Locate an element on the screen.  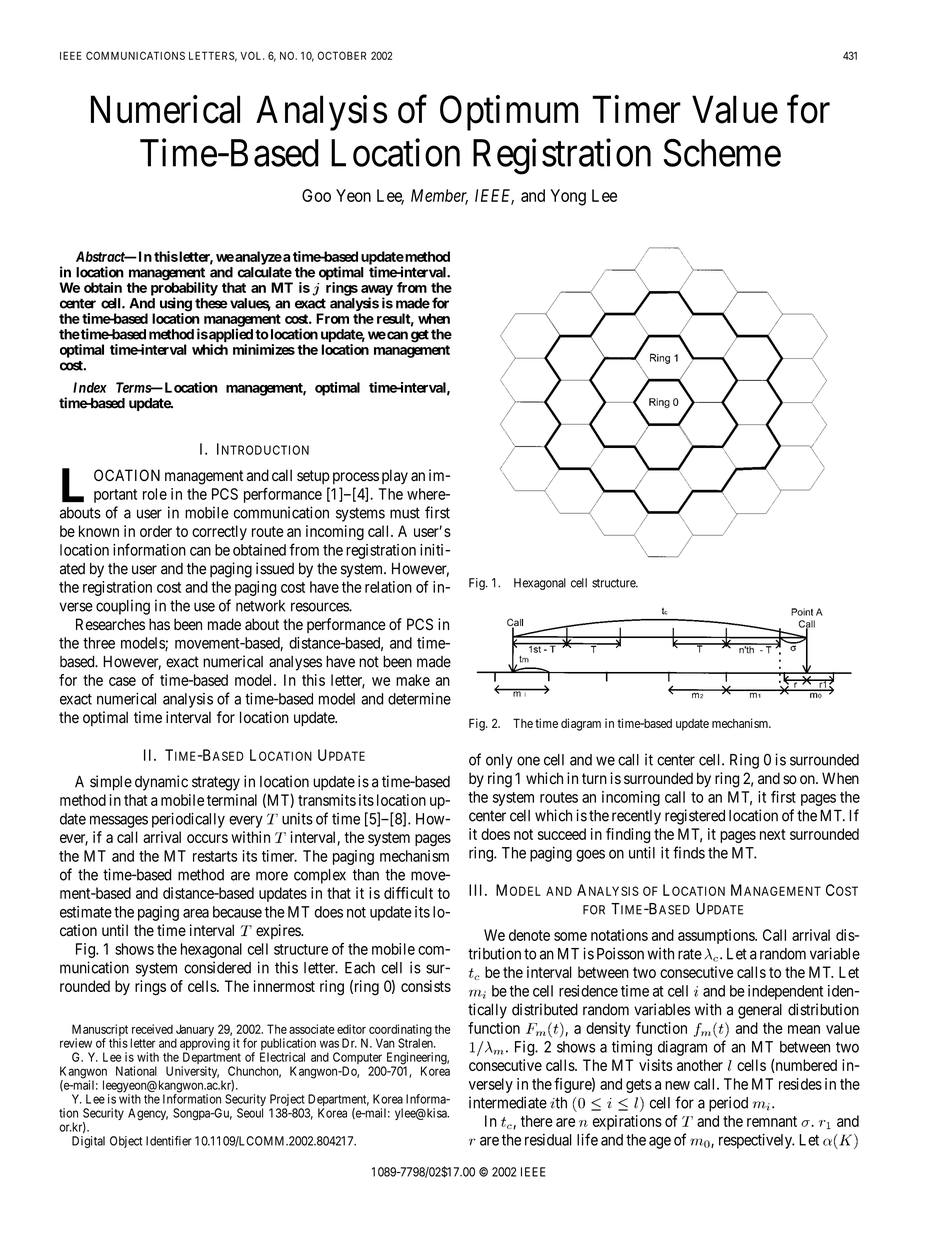
turn is located at coordinates (594, 778).
